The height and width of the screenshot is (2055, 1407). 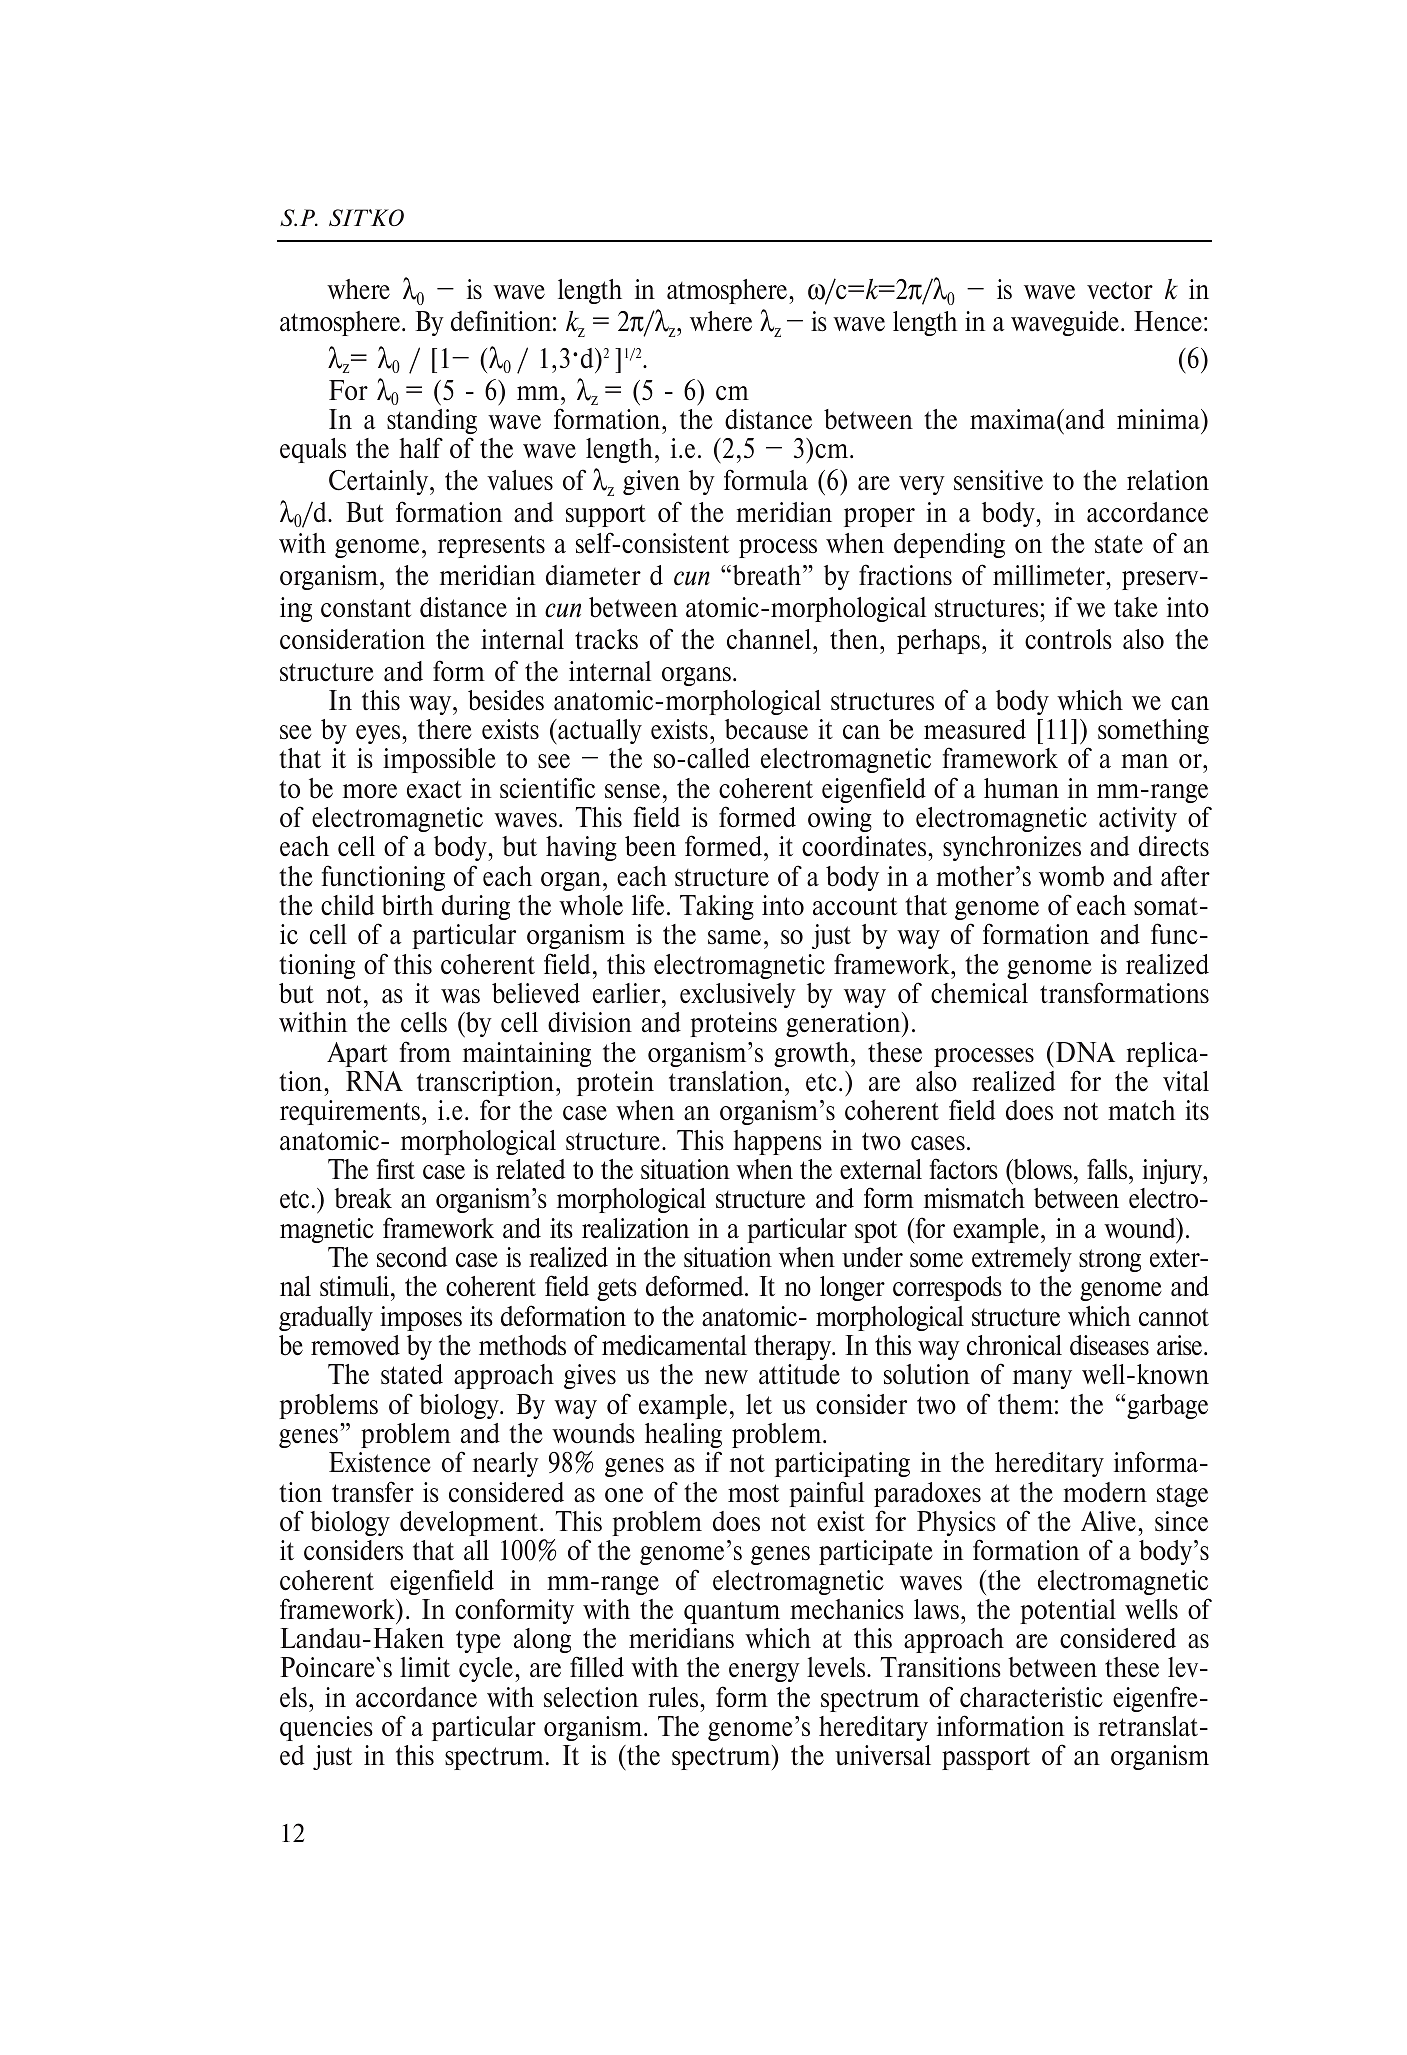 I want to click on from, so click(x=425, y=1051).
